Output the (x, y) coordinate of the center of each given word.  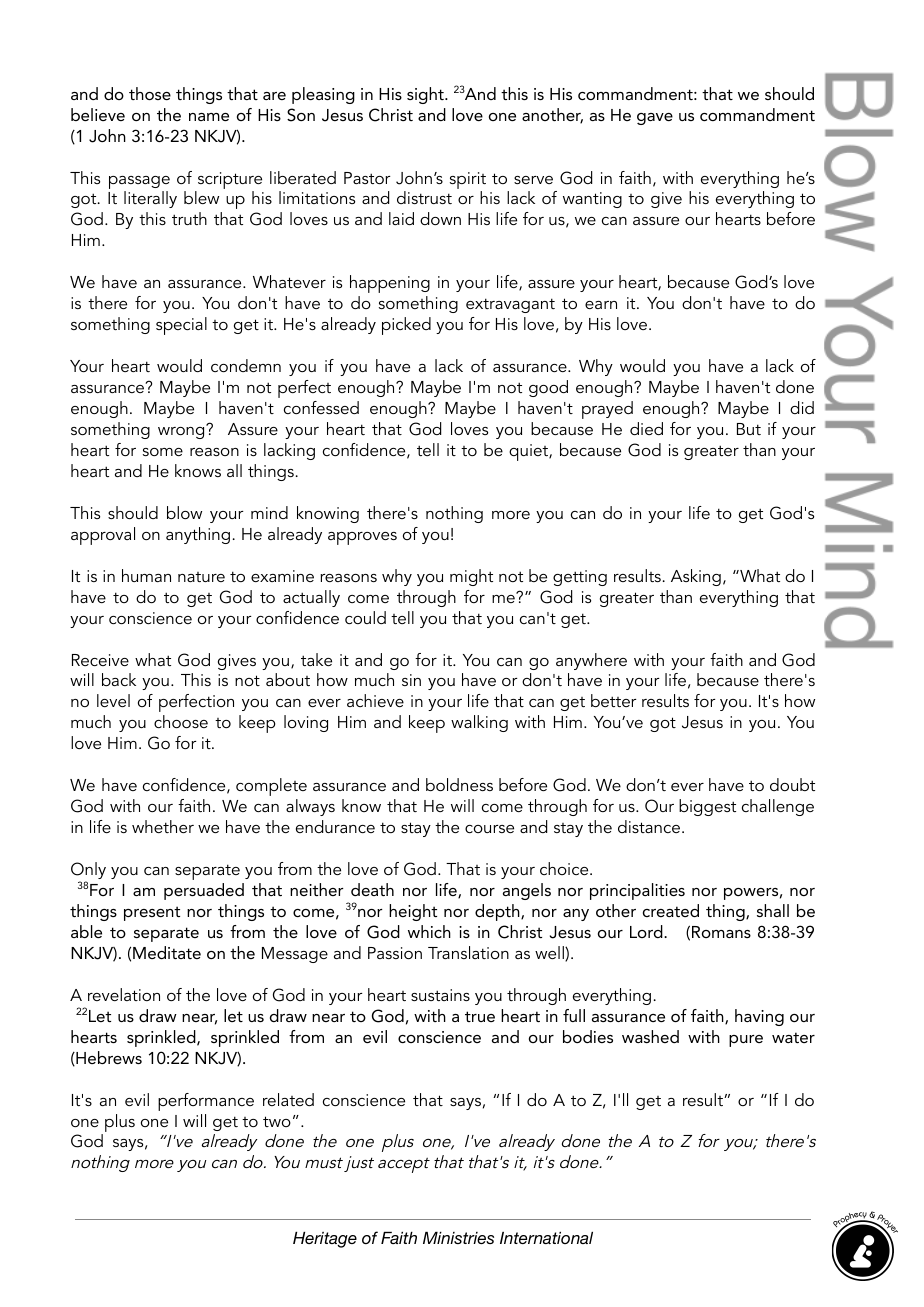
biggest (707, 807)
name (209, 117)
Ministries (458, 1238)
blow (184, 512)
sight (426, 95)
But (749, 429)
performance (206, 1102)
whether (163, 826)
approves (362, 538)
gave (655, 119)
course (489, 829)
